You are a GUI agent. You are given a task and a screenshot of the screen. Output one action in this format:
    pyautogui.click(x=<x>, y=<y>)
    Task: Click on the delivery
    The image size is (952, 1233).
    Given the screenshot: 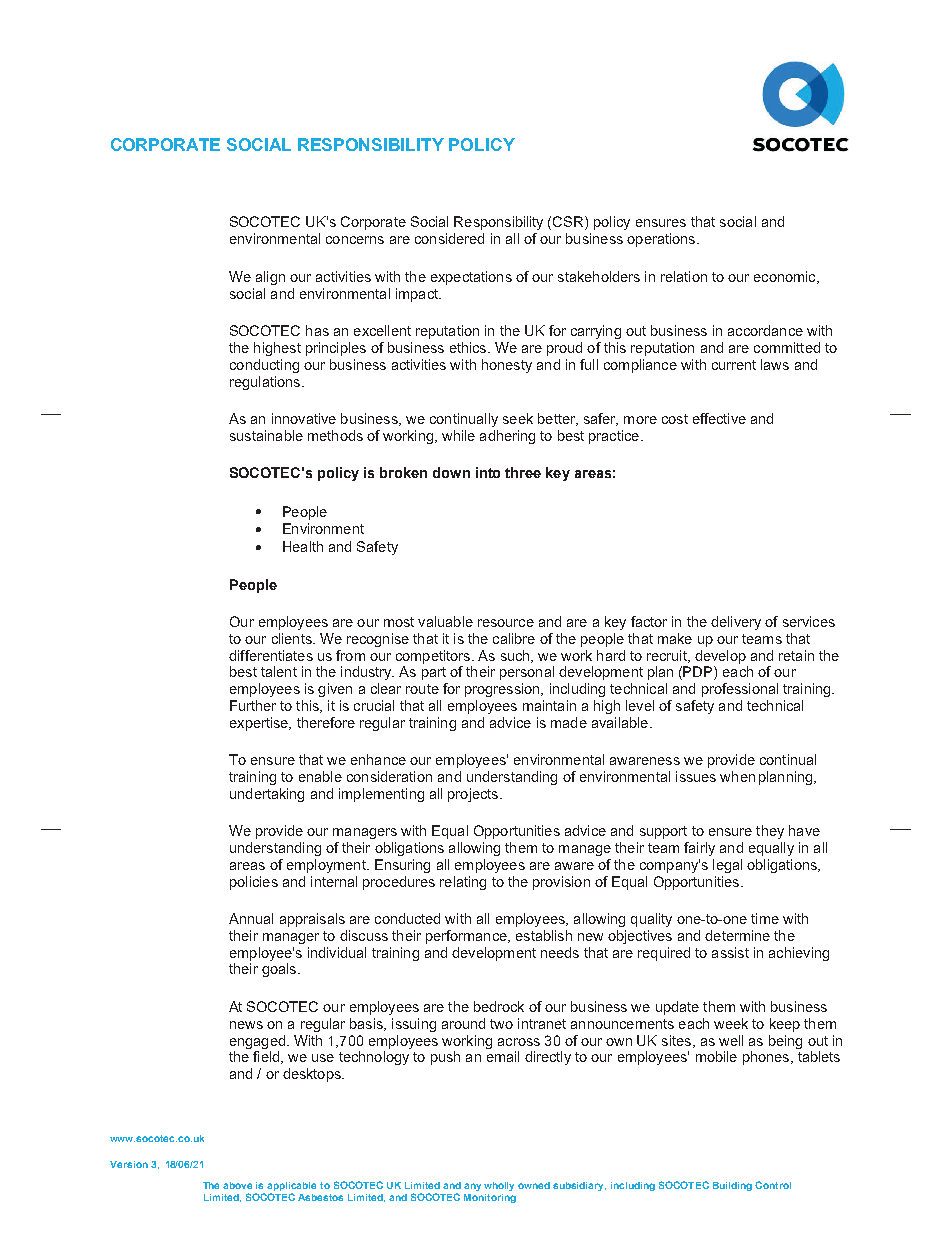 What is the action you would take?
    pyautogui.click(x=736, y=623)
